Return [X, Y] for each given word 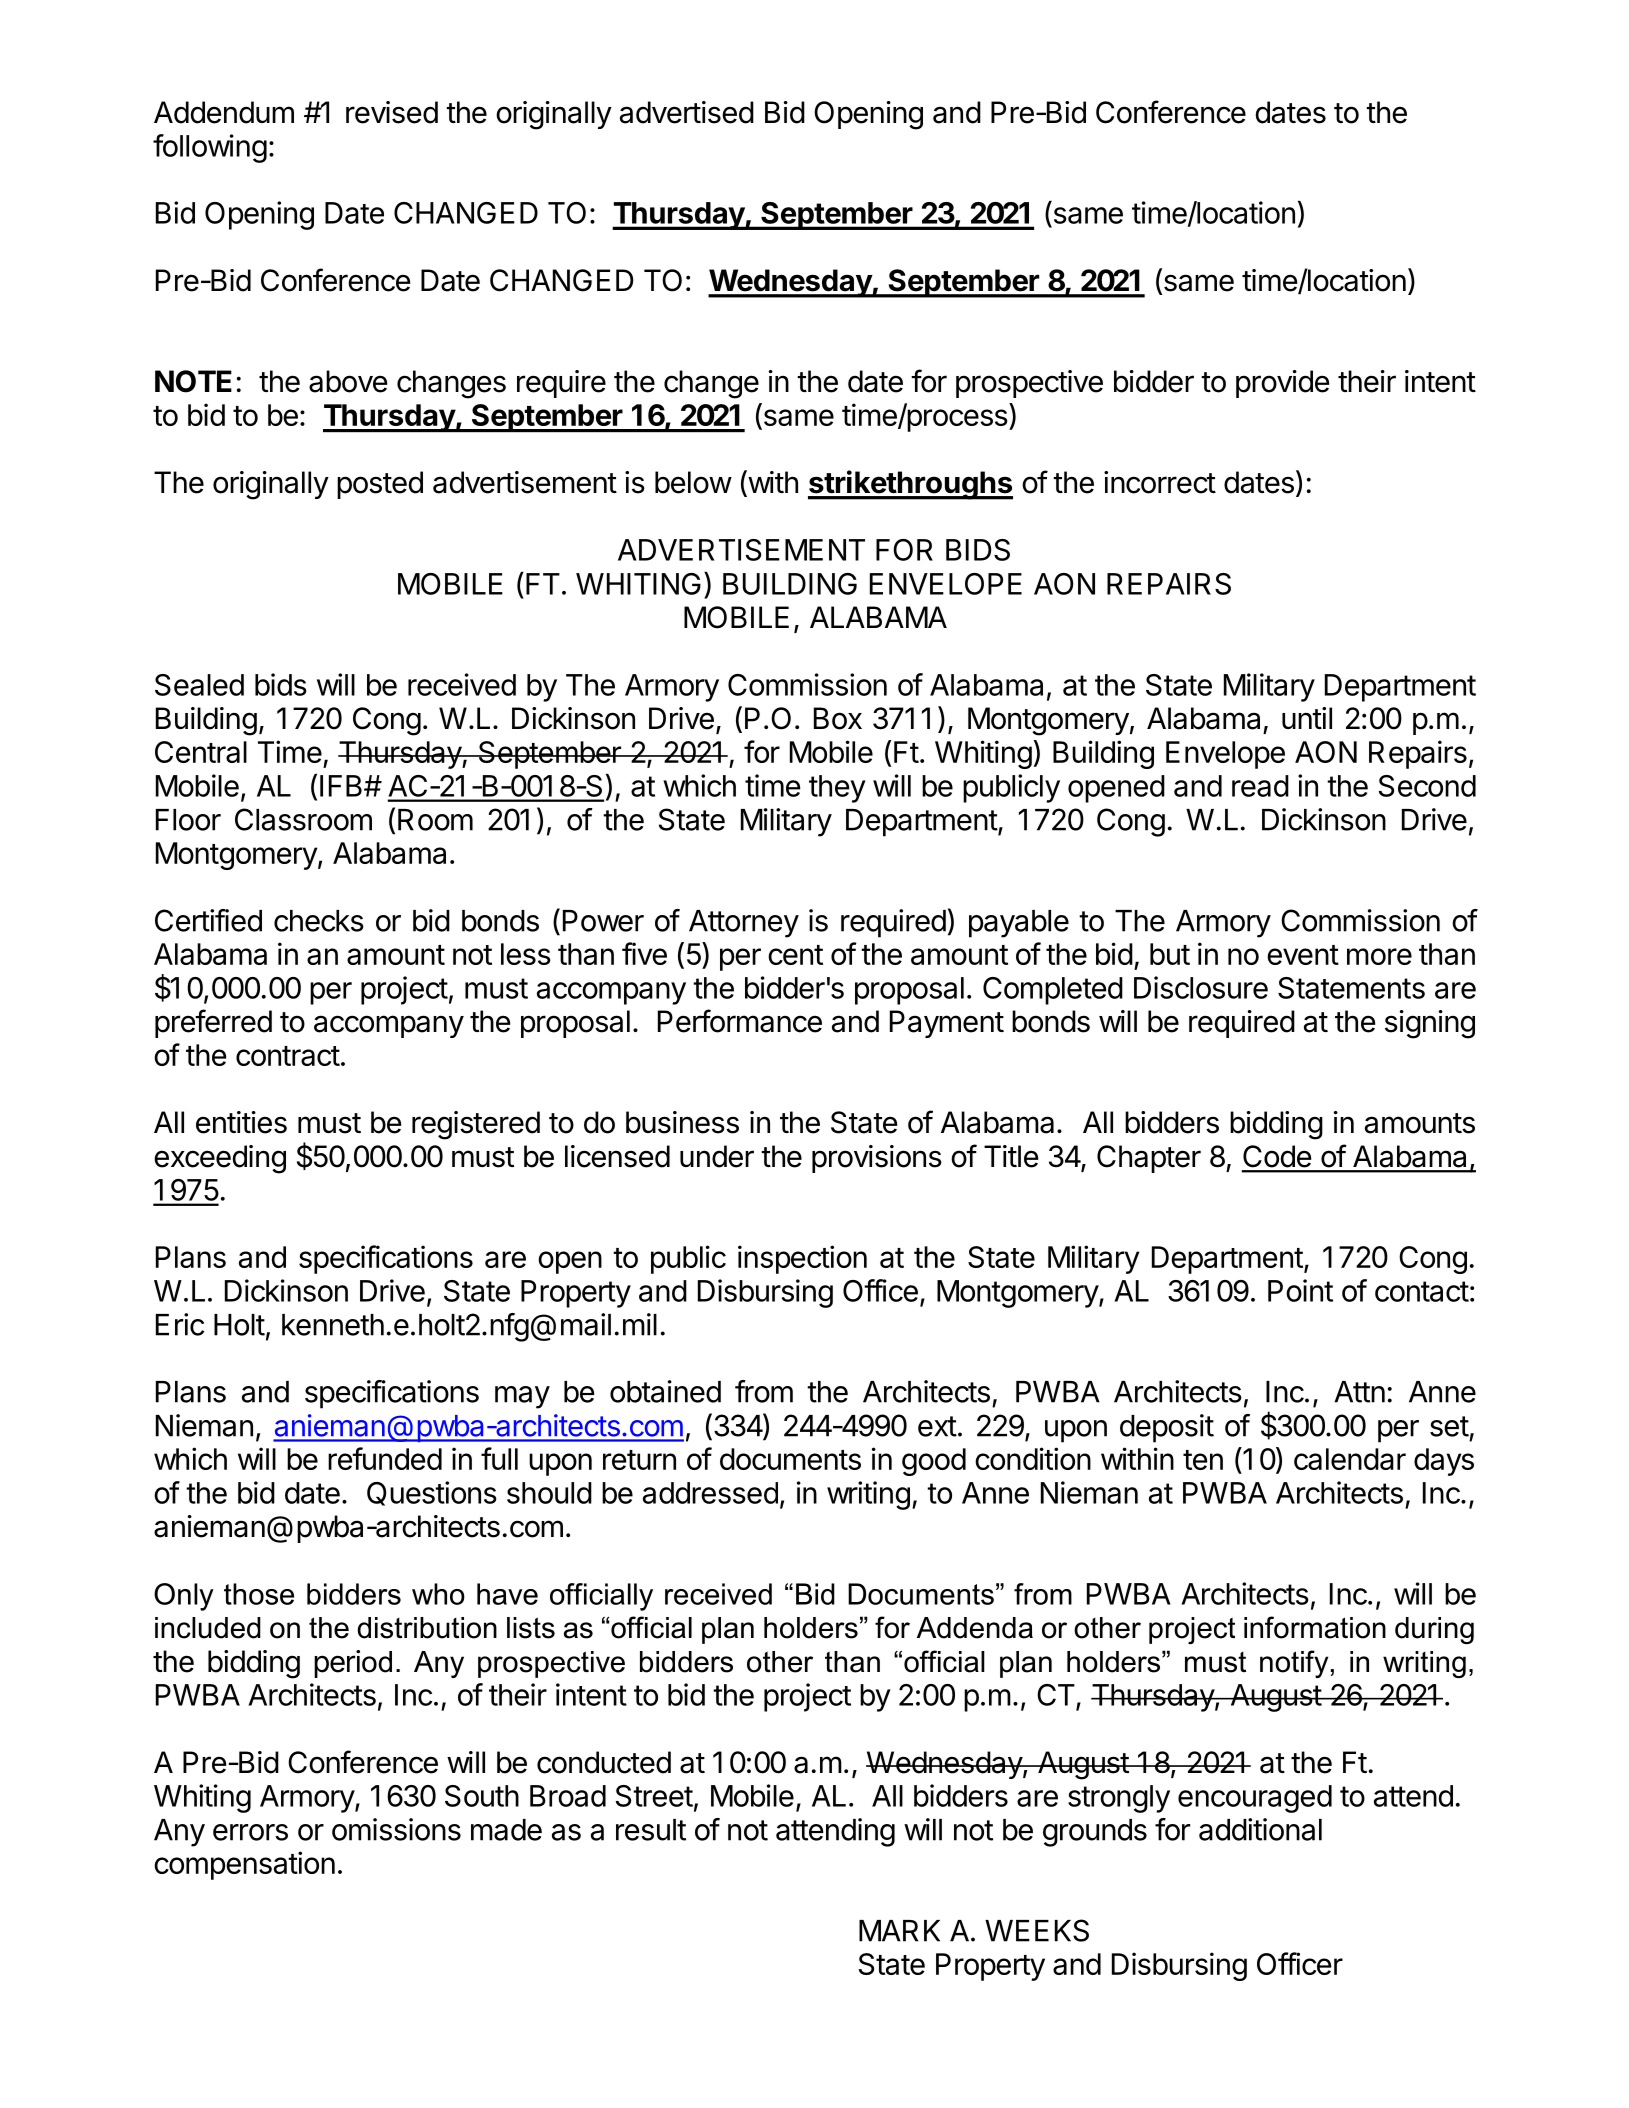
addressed [710, 1493]
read [1260, 786]
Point [1300, 1290]
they [837, 789]
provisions [877, 1159]
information [1315, 1627]
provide [1282, 384]
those [259, 1594]
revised [392, 112]
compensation [244, 1865]
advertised [687, 112]
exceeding [220, 1159]
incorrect [1160, 482]
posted [380, 485]
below [693, 482]
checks [319, 921]
